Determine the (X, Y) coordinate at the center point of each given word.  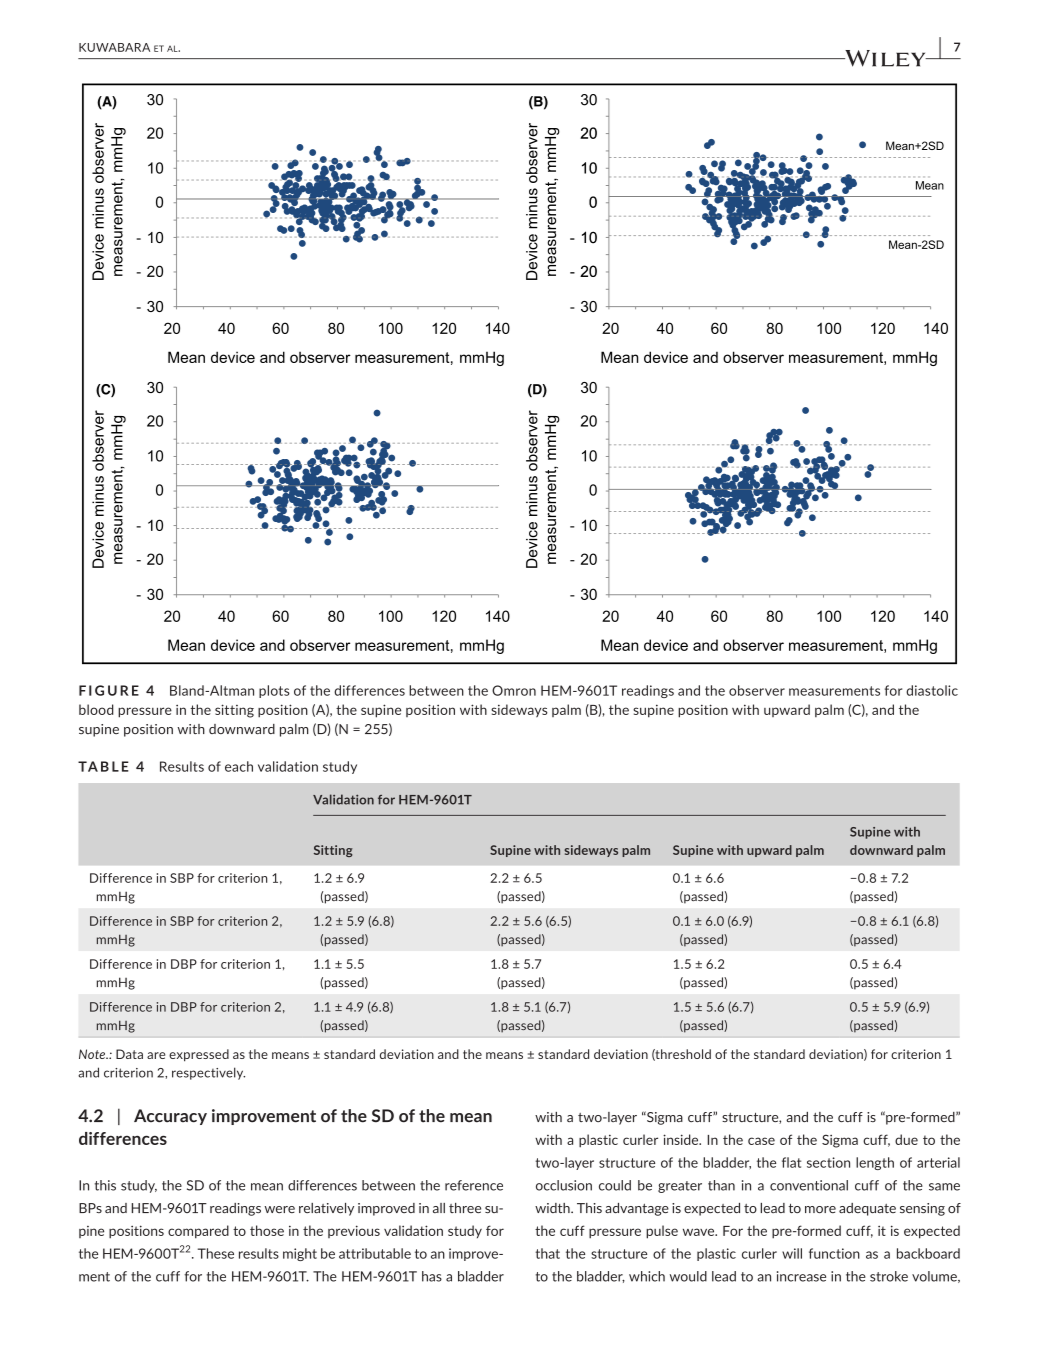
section (828, 1162)
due (906, 1139)
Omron (514, 690)
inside (682, 1139)
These (216, 1253)
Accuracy (170, 1117)
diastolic (932, 690)
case (761, 1141)
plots (274, 691)
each (239, 766)
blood (96, 709)
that (547, 1253)
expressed (199, 1055)
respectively (208, 1073)
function (834, 1253)
